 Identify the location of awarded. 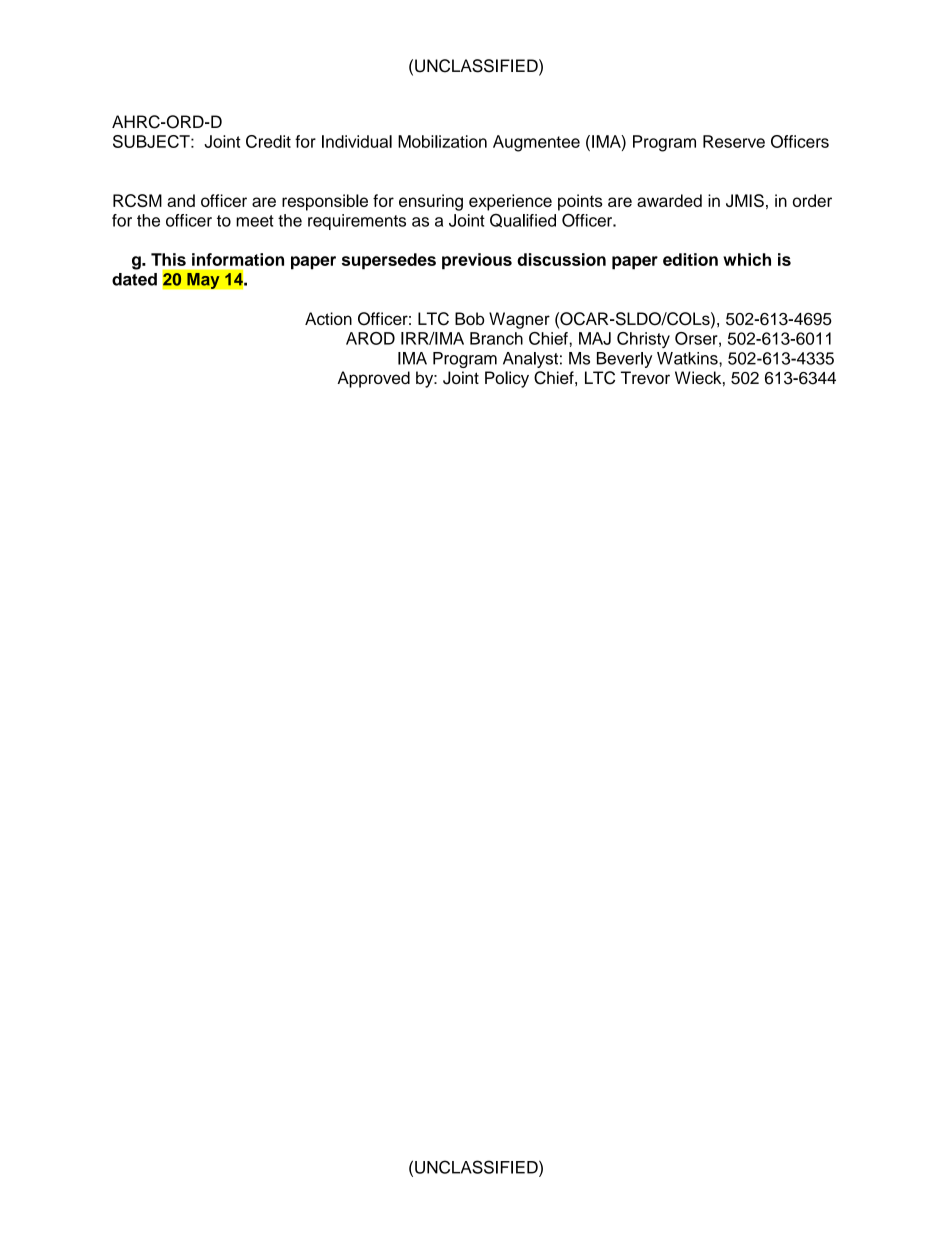
(669, 200).
